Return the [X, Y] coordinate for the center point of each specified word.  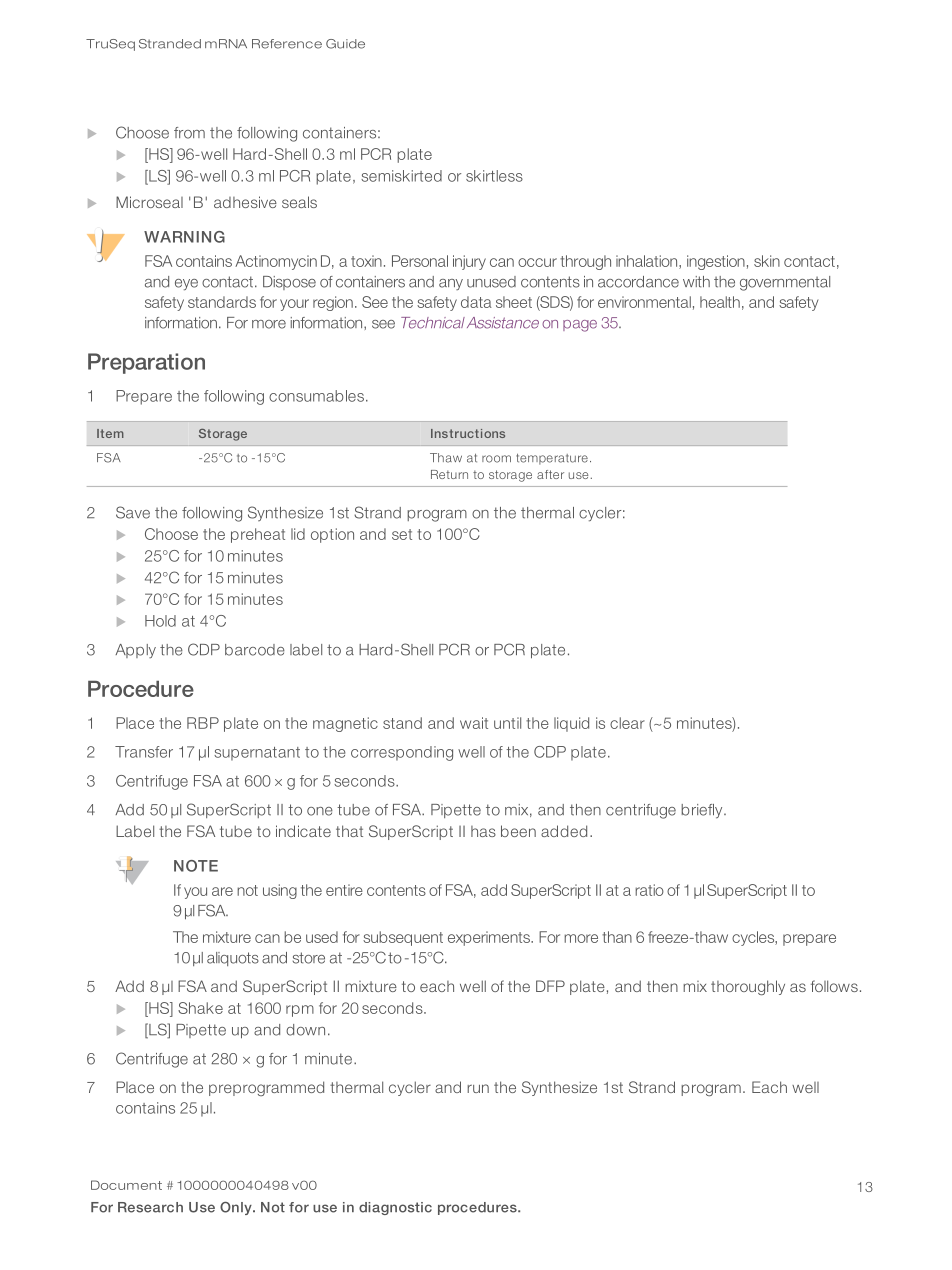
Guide [345, 44]
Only [237, 1208]
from [189, 133]
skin [767, 261]
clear [627, 723]
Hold [160, 621]
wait [474, 723]
